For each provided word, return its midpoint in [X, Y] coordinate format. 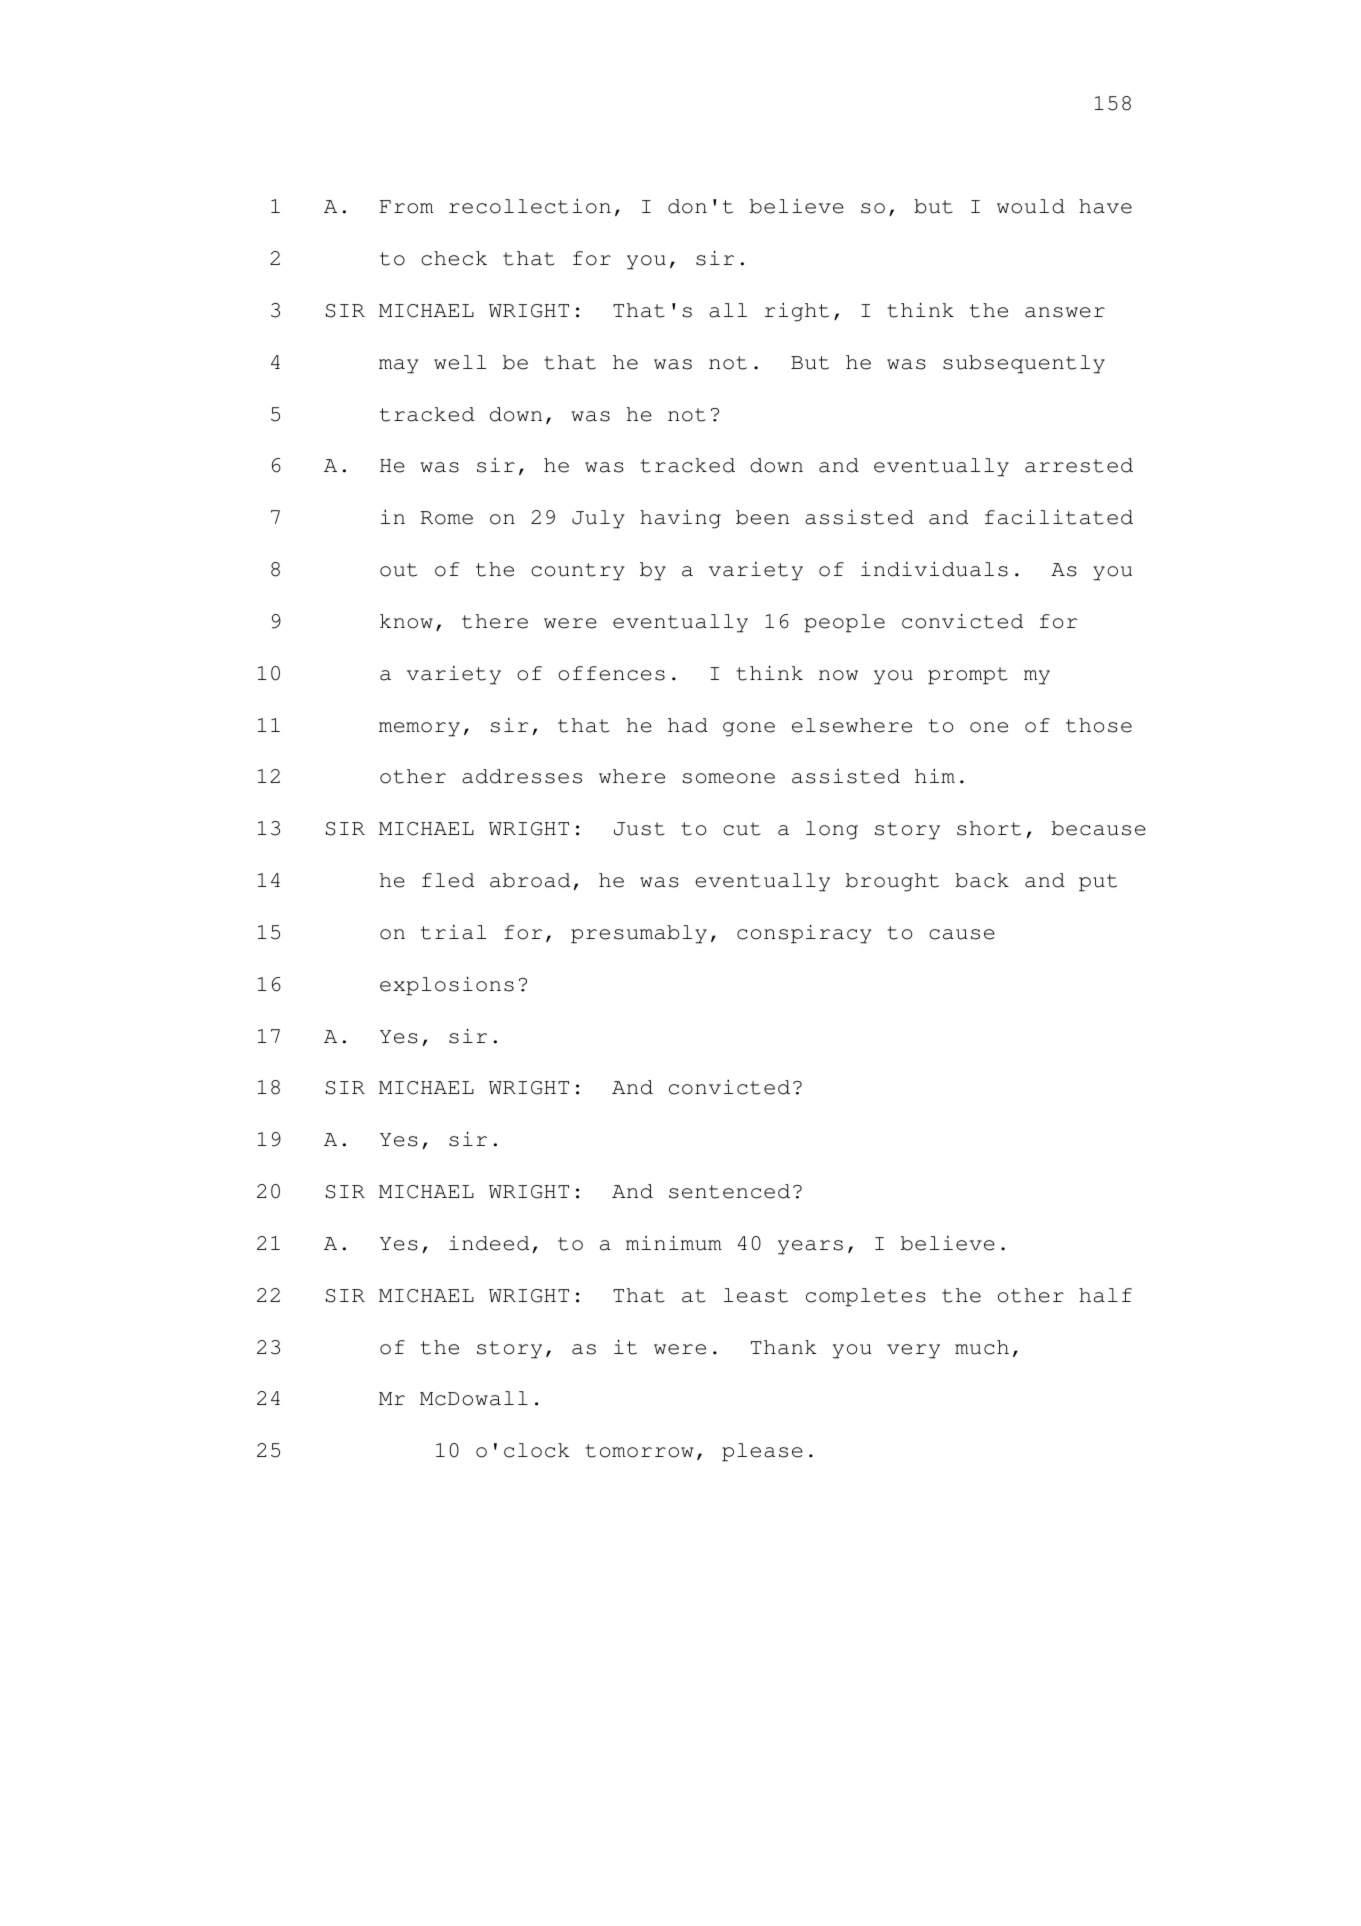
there [495, 621]
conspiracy [804, 934]
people [844, 623]
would [1031, 206]
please [762, 1452]
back [982, 880]
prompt [968, 676]
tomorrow [639, 1451]
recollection [530, 206]
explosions [447, 986]
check [454, 258]
